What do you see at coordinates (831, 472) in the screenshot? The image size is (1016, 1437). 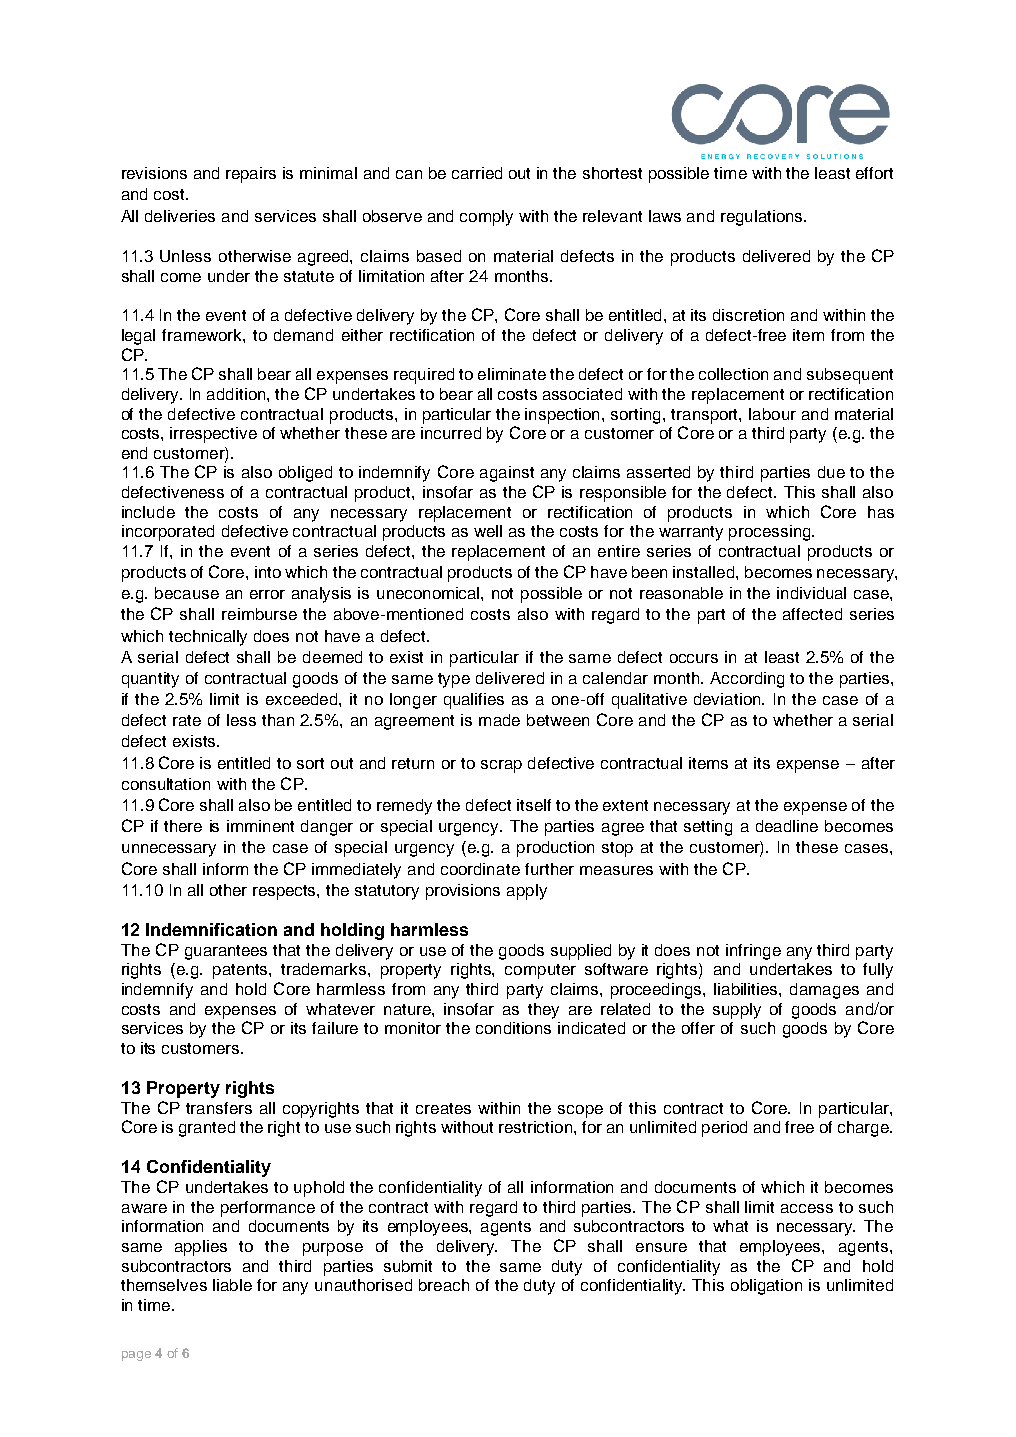 I see `due` at bounding box center [831, 472].
